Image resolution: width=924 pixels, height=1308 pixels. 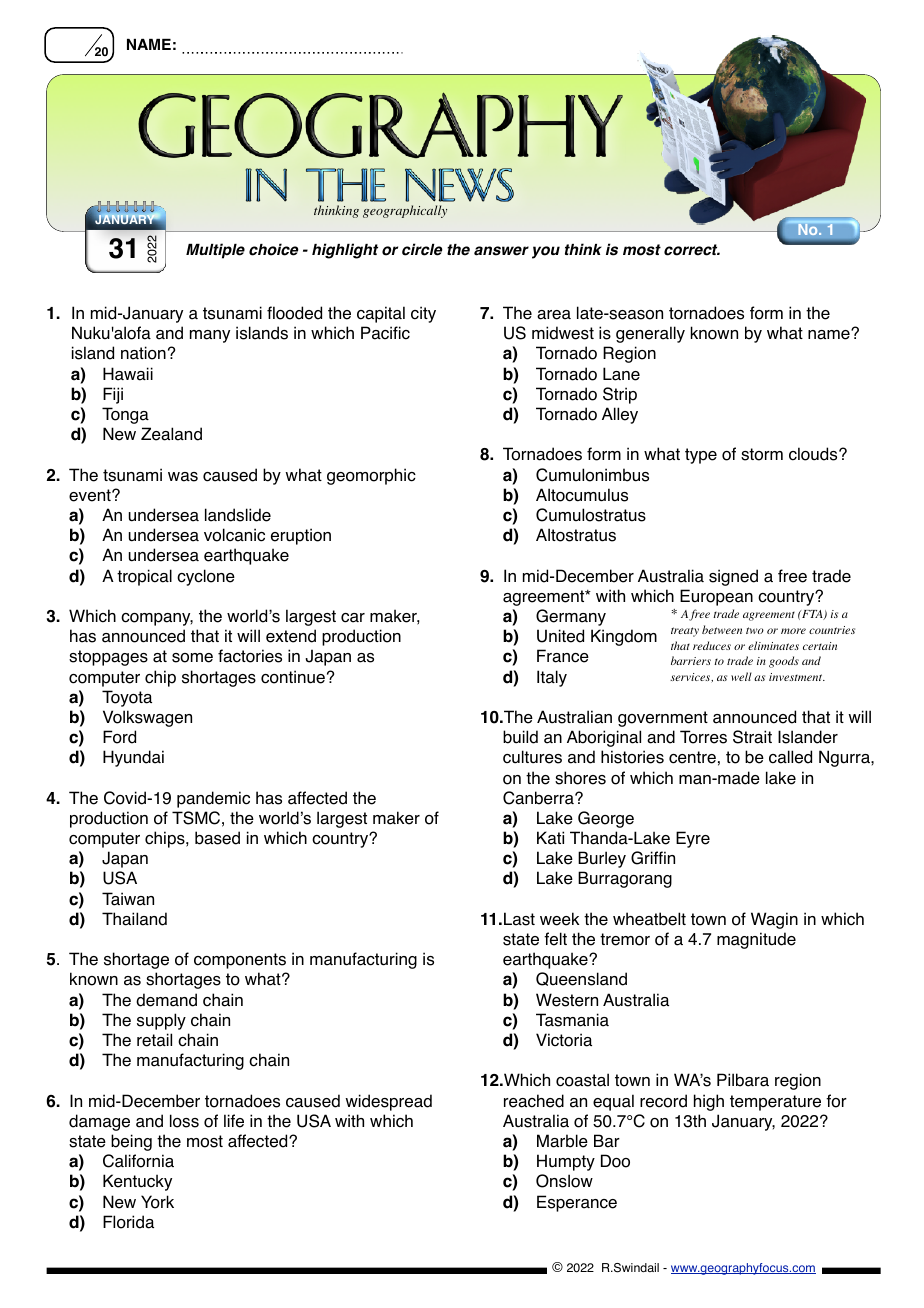 What do you see at coordinates (650, 334) in the document?
I see `generally` at bounding box center [650, 334].
